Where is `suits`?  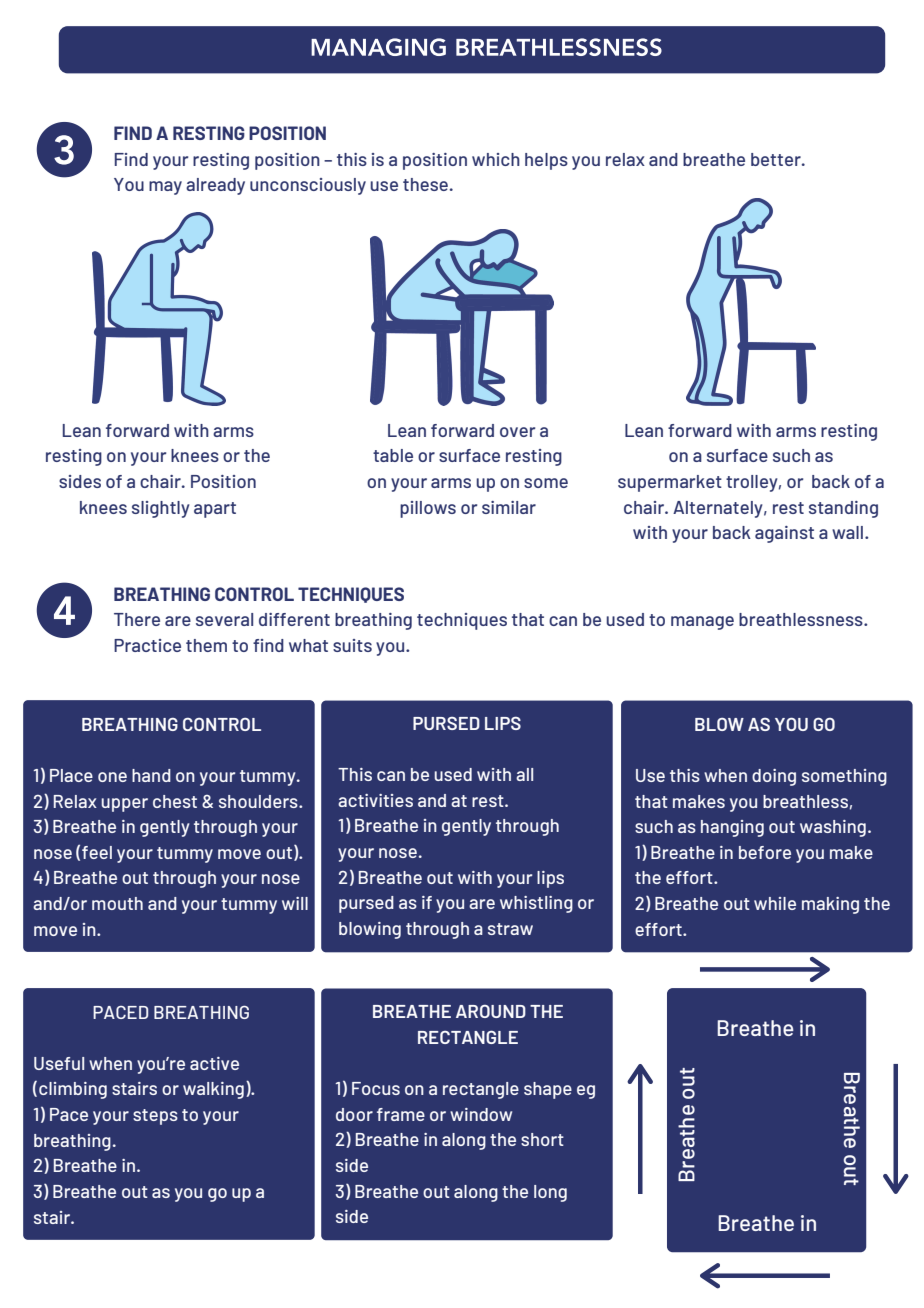
suits is located at coordinates (352, 645).
